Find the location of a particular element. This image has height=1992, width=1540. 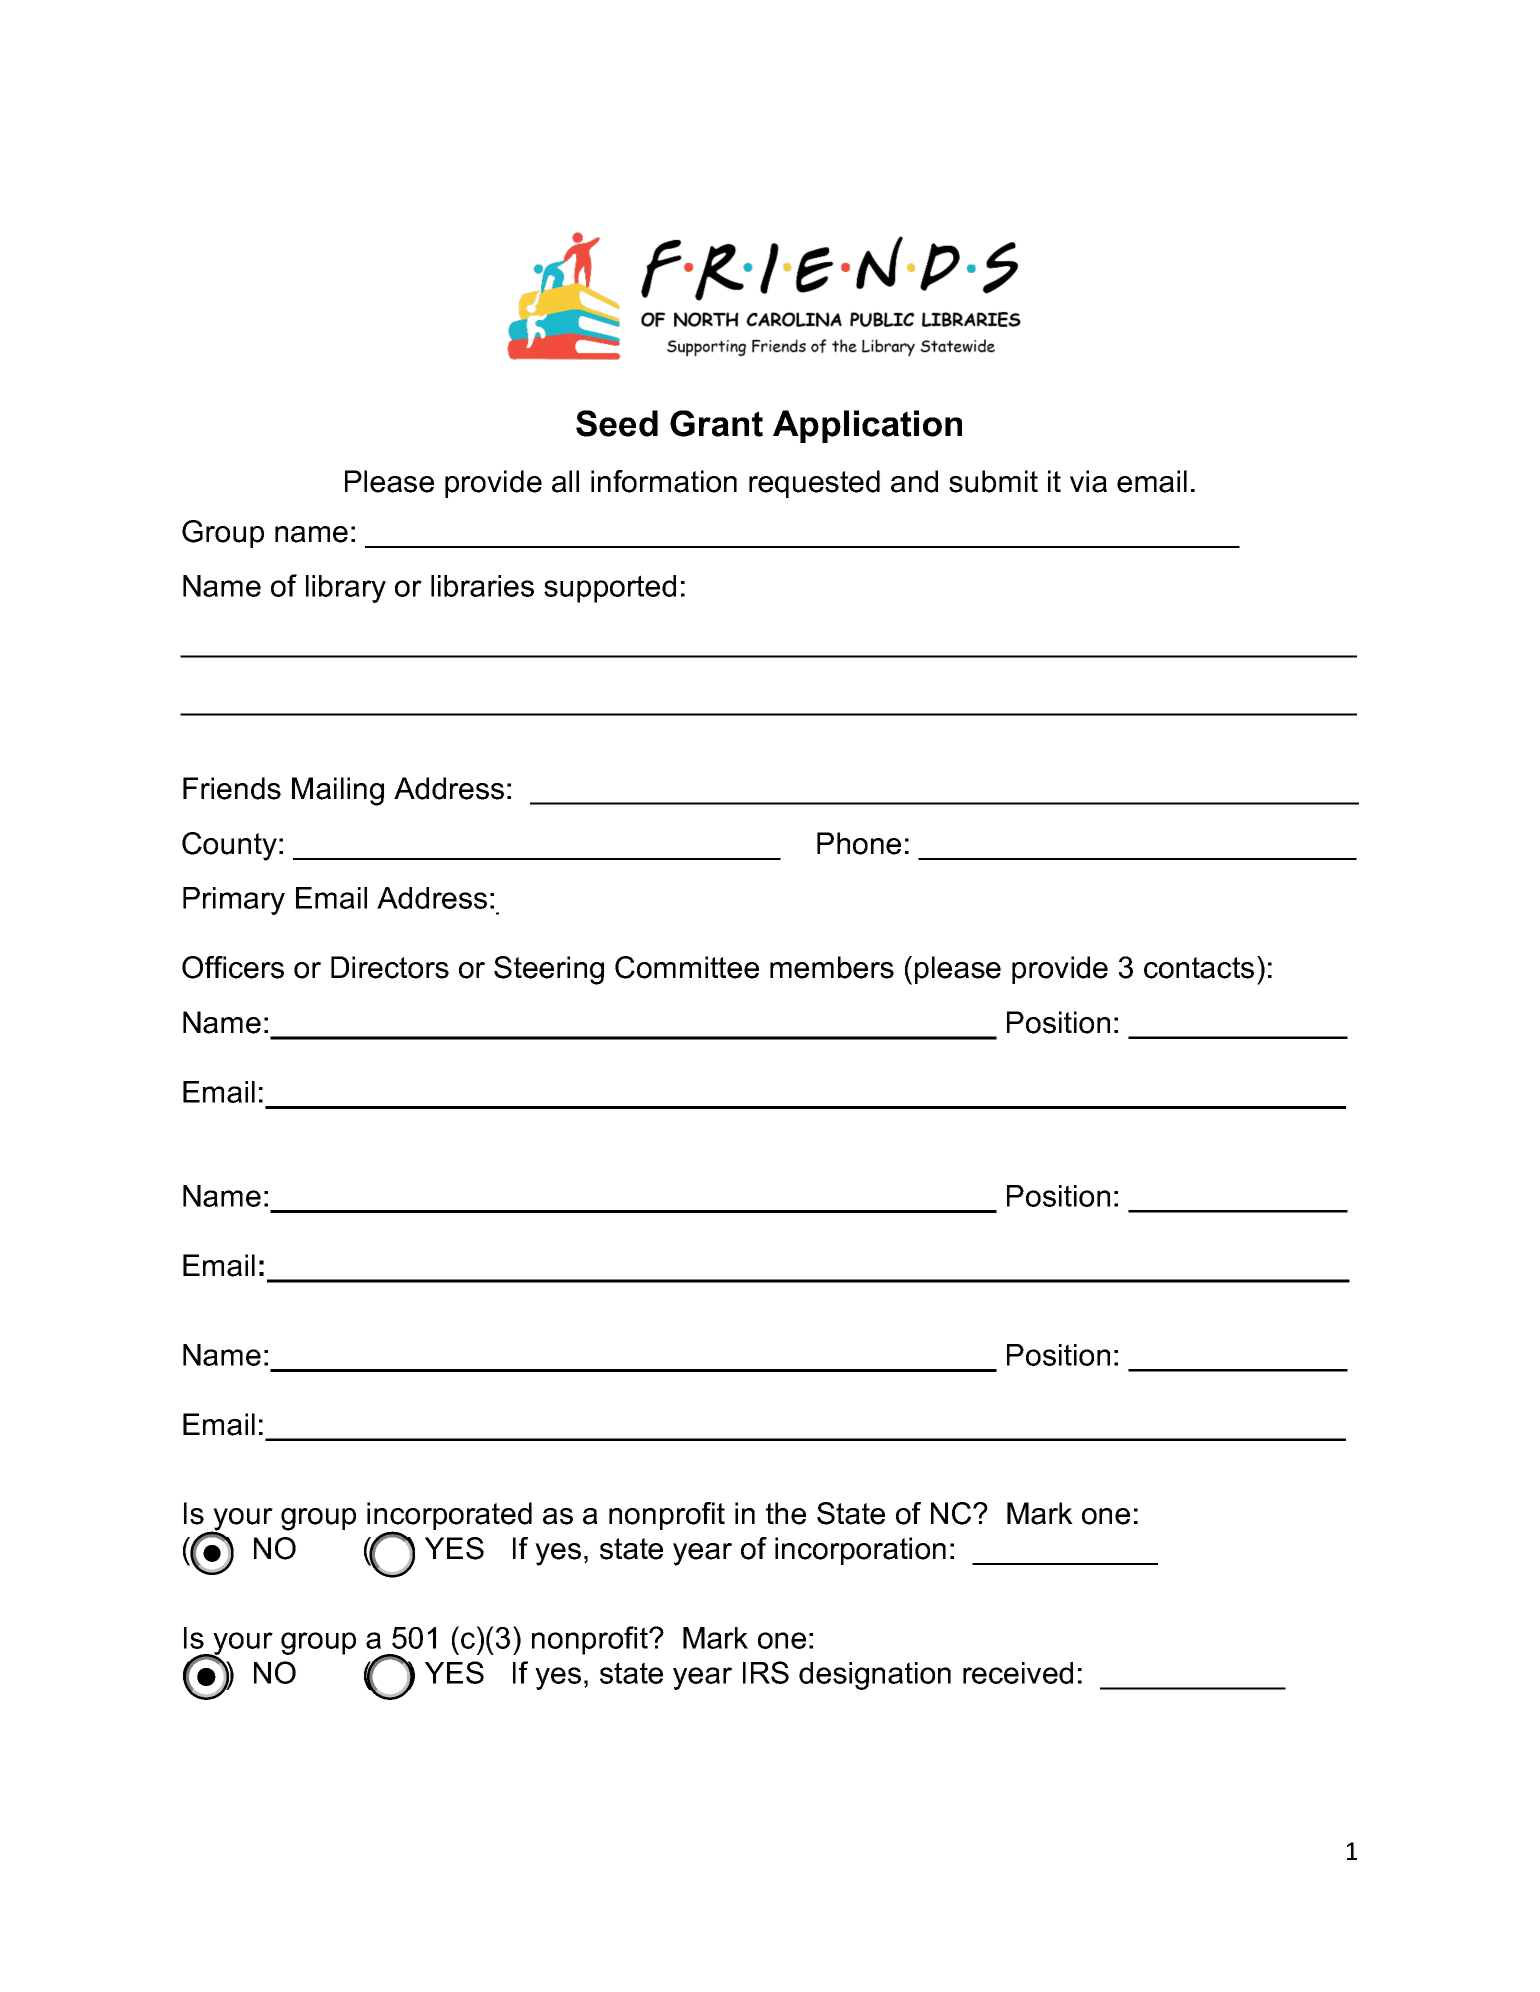

library is located at coordinates (346, 589).
